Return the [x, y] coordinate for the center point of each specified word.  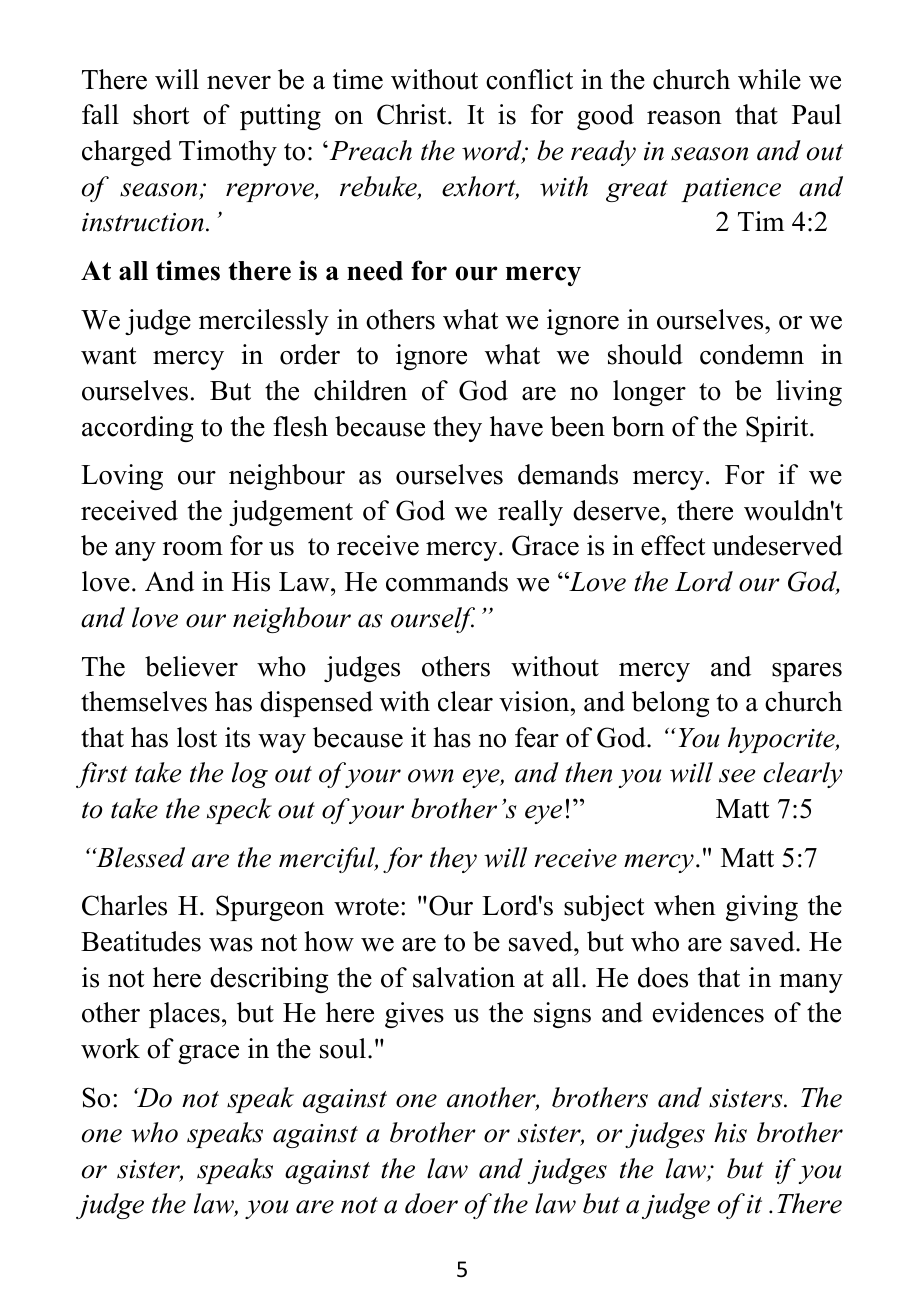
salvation [464, 977]
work [110, 1048]
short [161, 114]
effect [673, 545]
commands [447, 581]
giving [762, 908]
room [193, 549]
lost [197, 737]
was [231, 945]
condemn [752, 354]
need [375, 271]
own [431, 776]
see [737, 776]
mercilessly [264, 322]
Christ [413, 114]
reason [684, 118]
